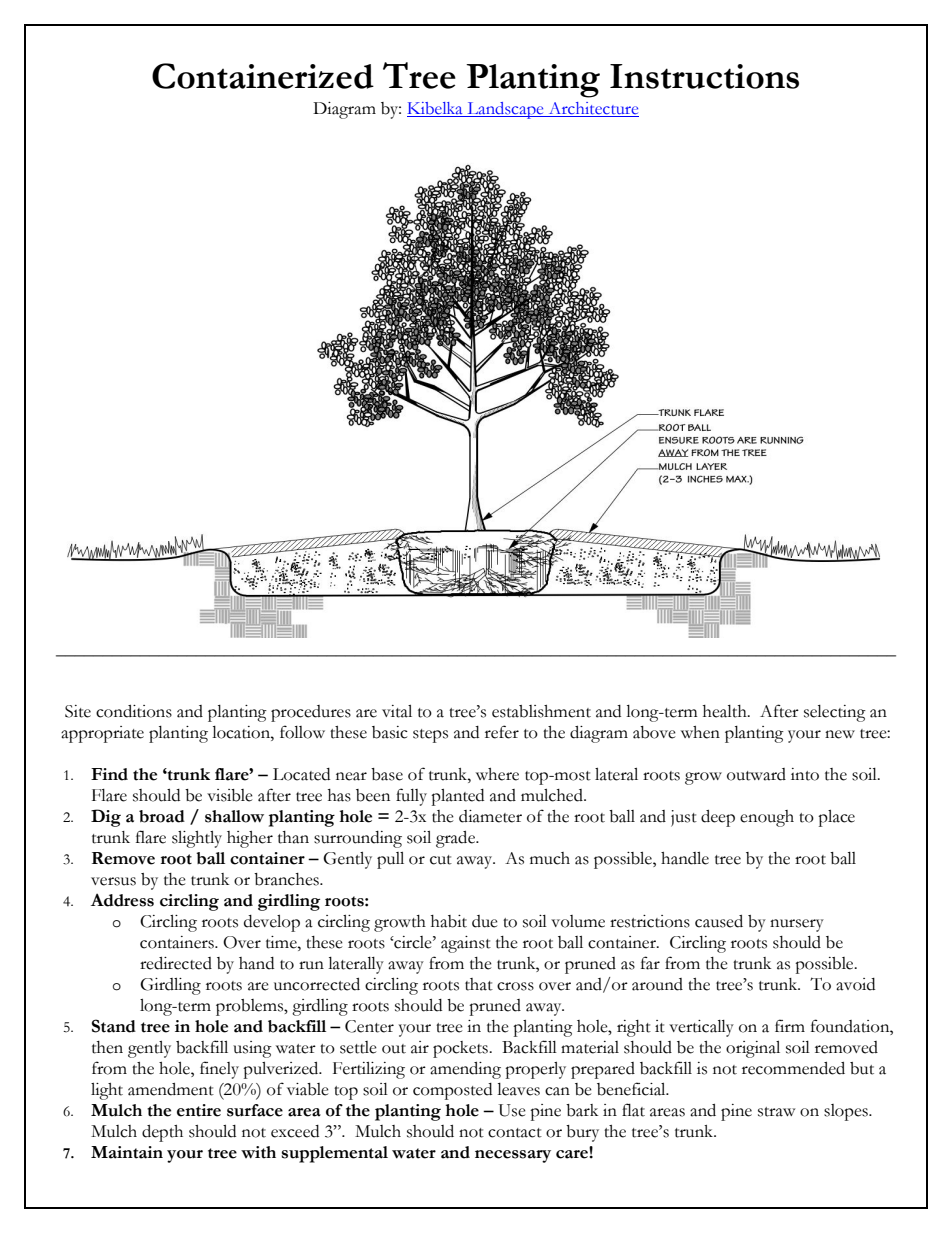 This screenshot has width=952, height=1233. What do you see at coordinates (162, 1133) in the screenshot?
I see `depth` at bounding box center [162, 1133].
